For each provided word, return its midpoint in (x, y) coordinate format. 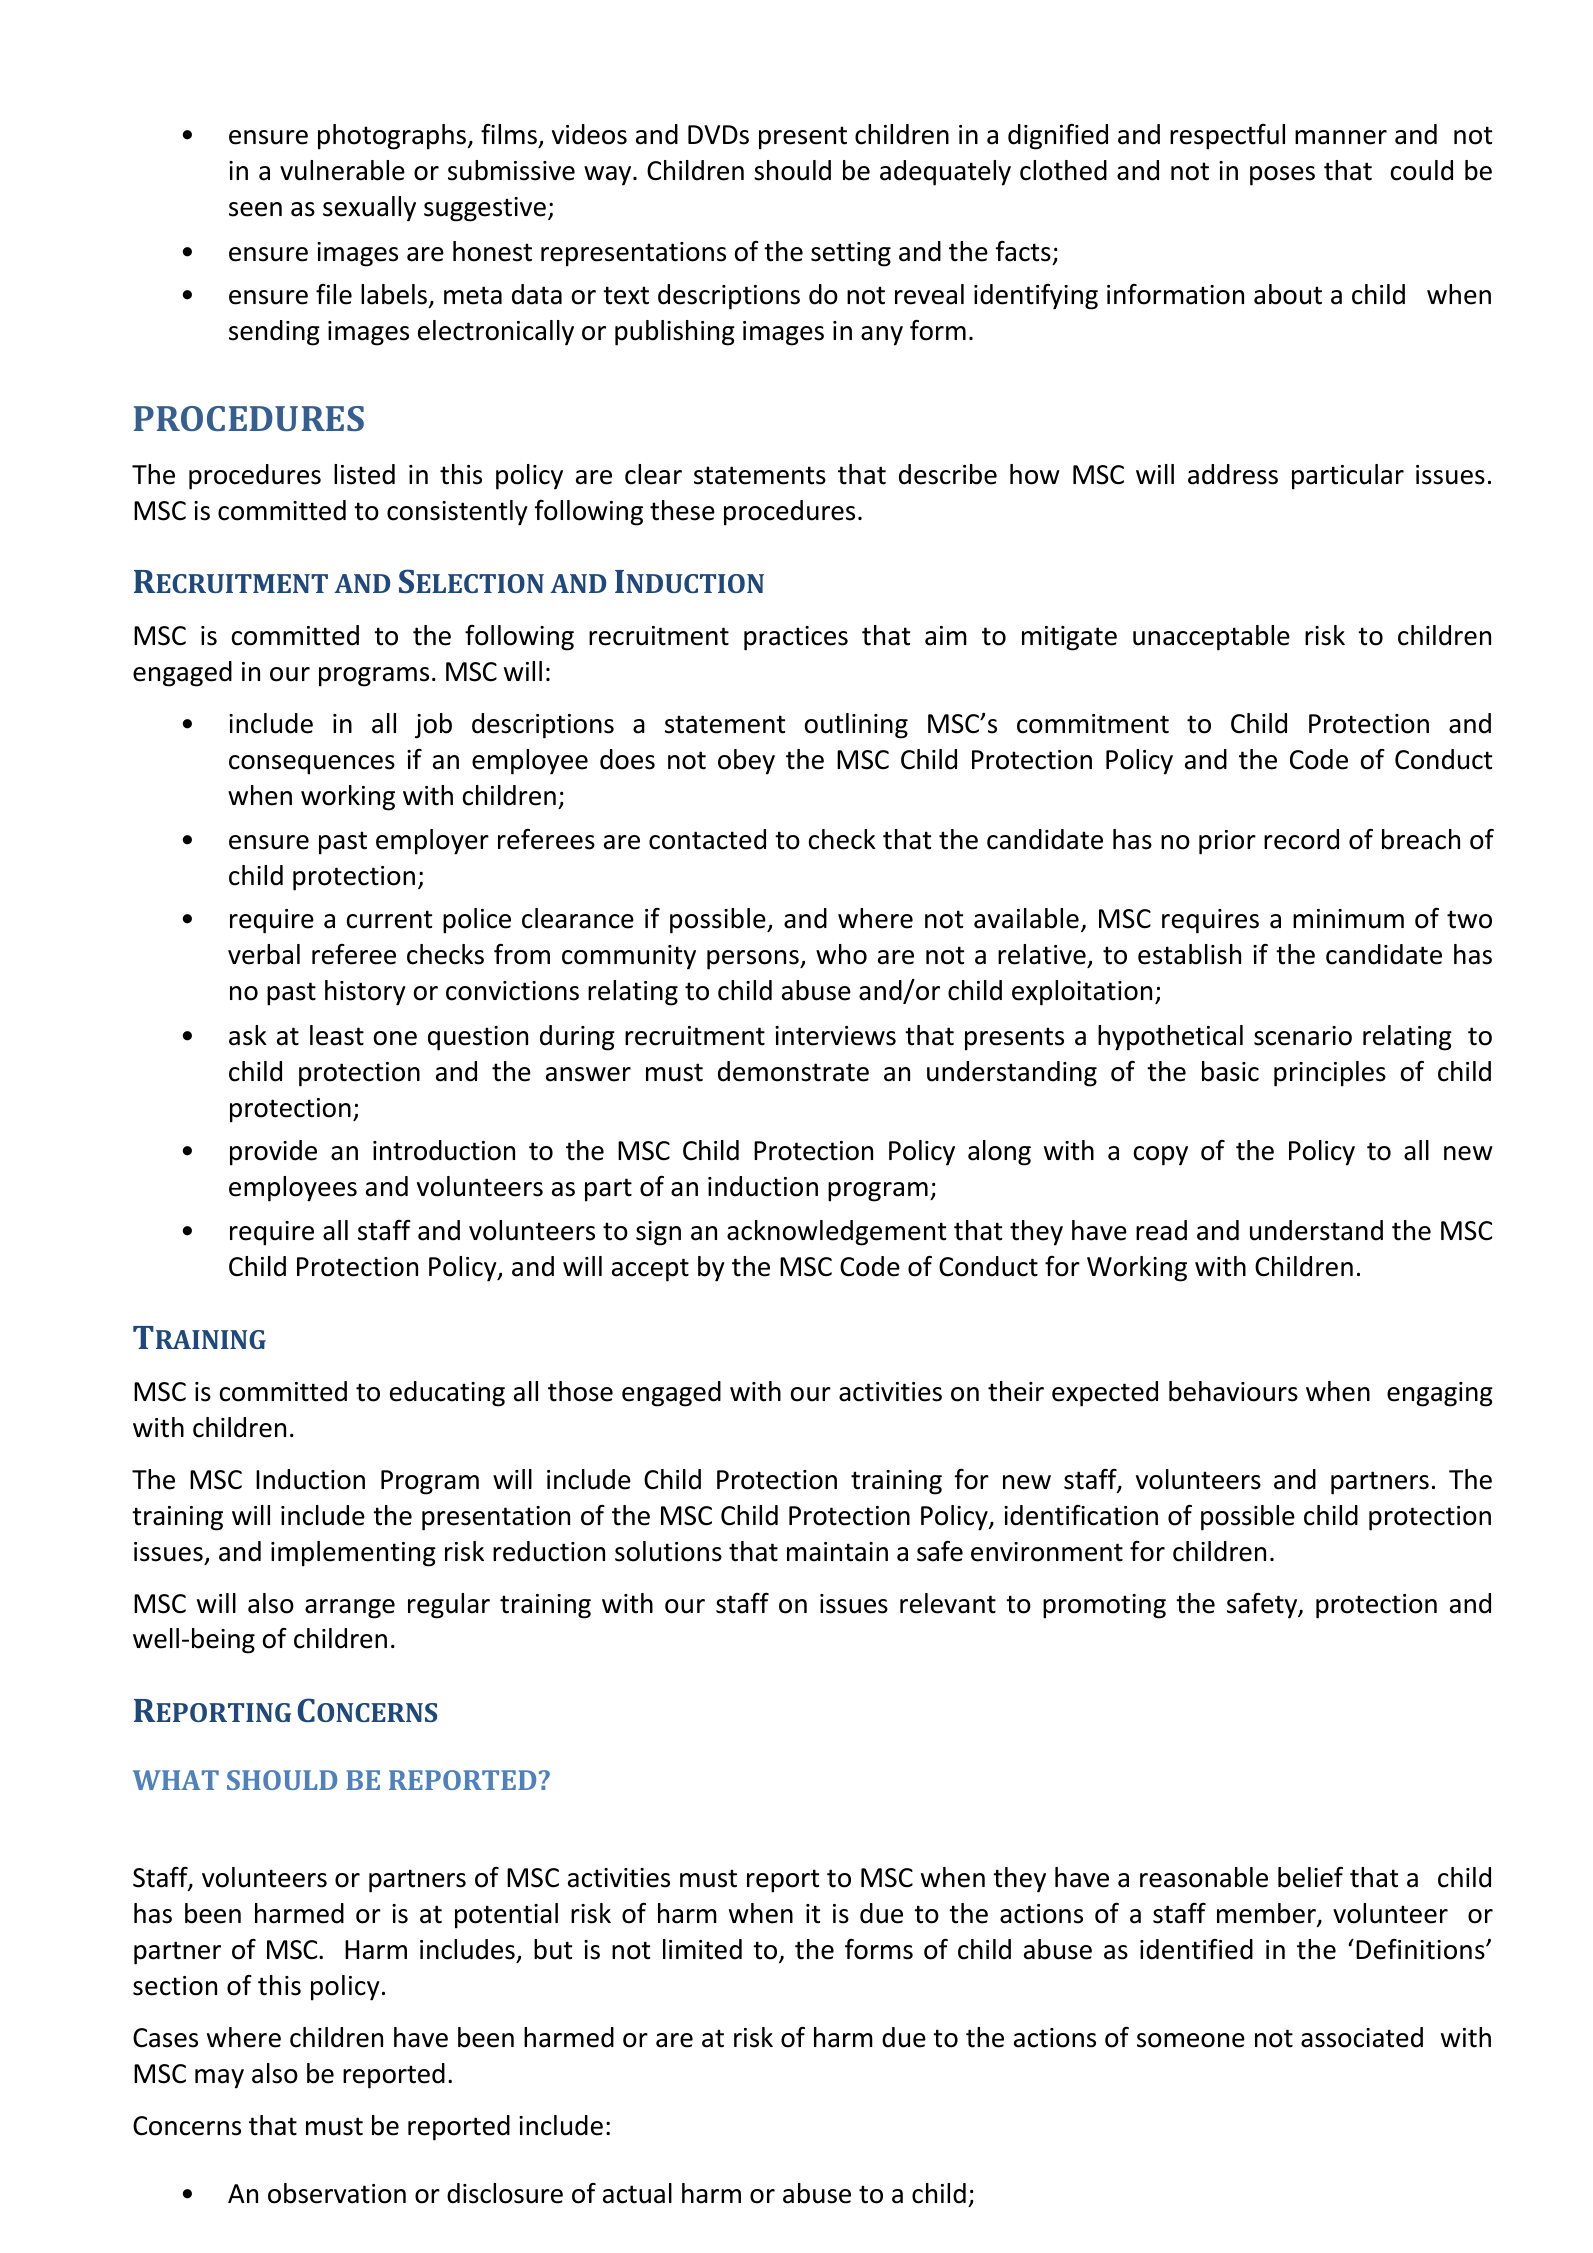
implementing (353, 1554)
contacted (707, 839)
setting (851, 254)
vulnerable (342, 170)
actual (637, 2193)
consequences (312, 765)
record (1301, 839)
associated (1362, 2037)
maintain (837, 1552)
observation (337, 2193)
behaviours (1233, 1391)
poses (1282, 176)
